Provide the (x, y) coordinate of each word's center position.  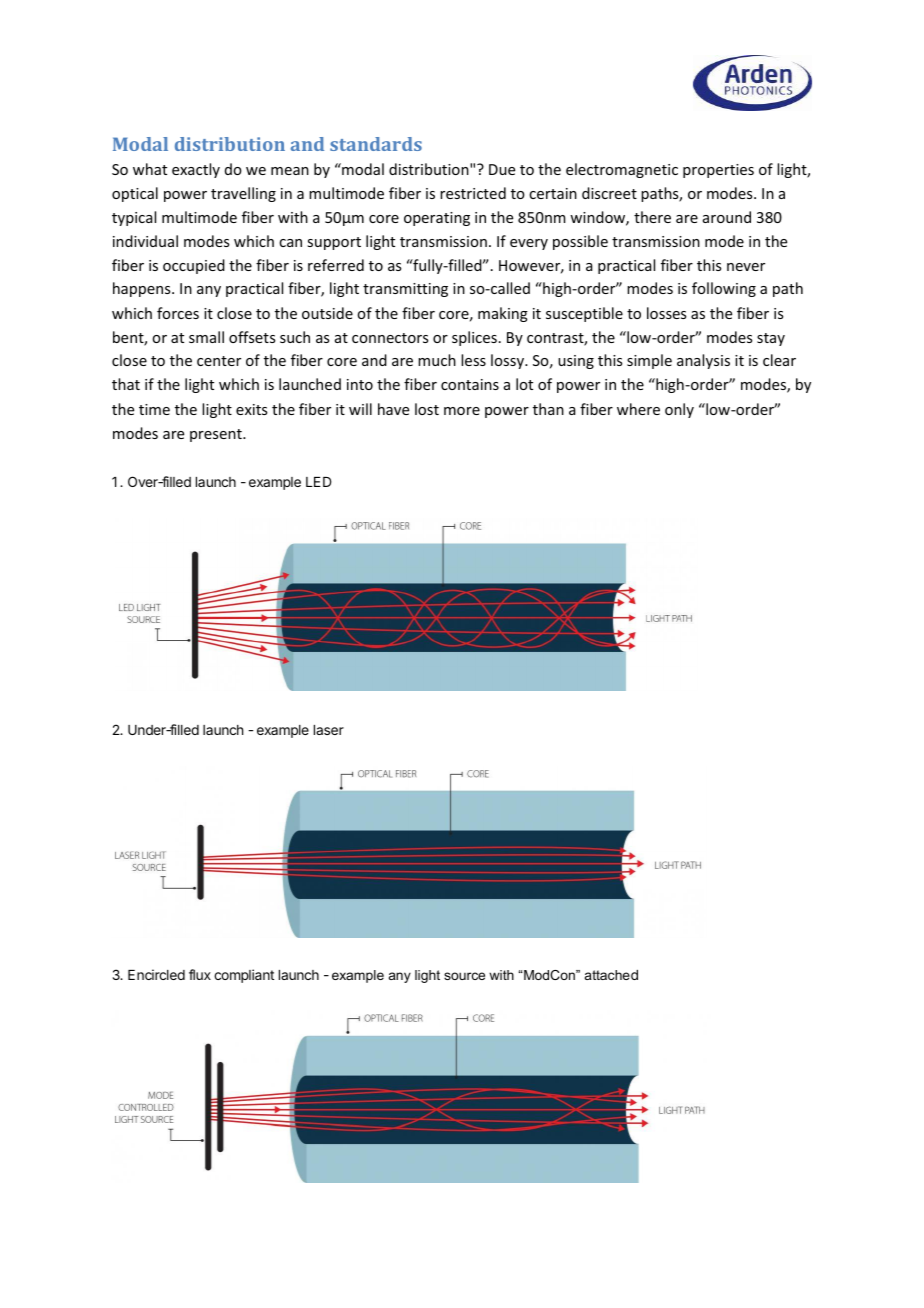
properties (718, 171)
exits (251, 409)
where (638, 409)
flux (200, 974)
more (462, 411)
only (679, 410)
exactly (196, 170)
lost (427, 409)
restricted (473, 193)
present (217, 435)
